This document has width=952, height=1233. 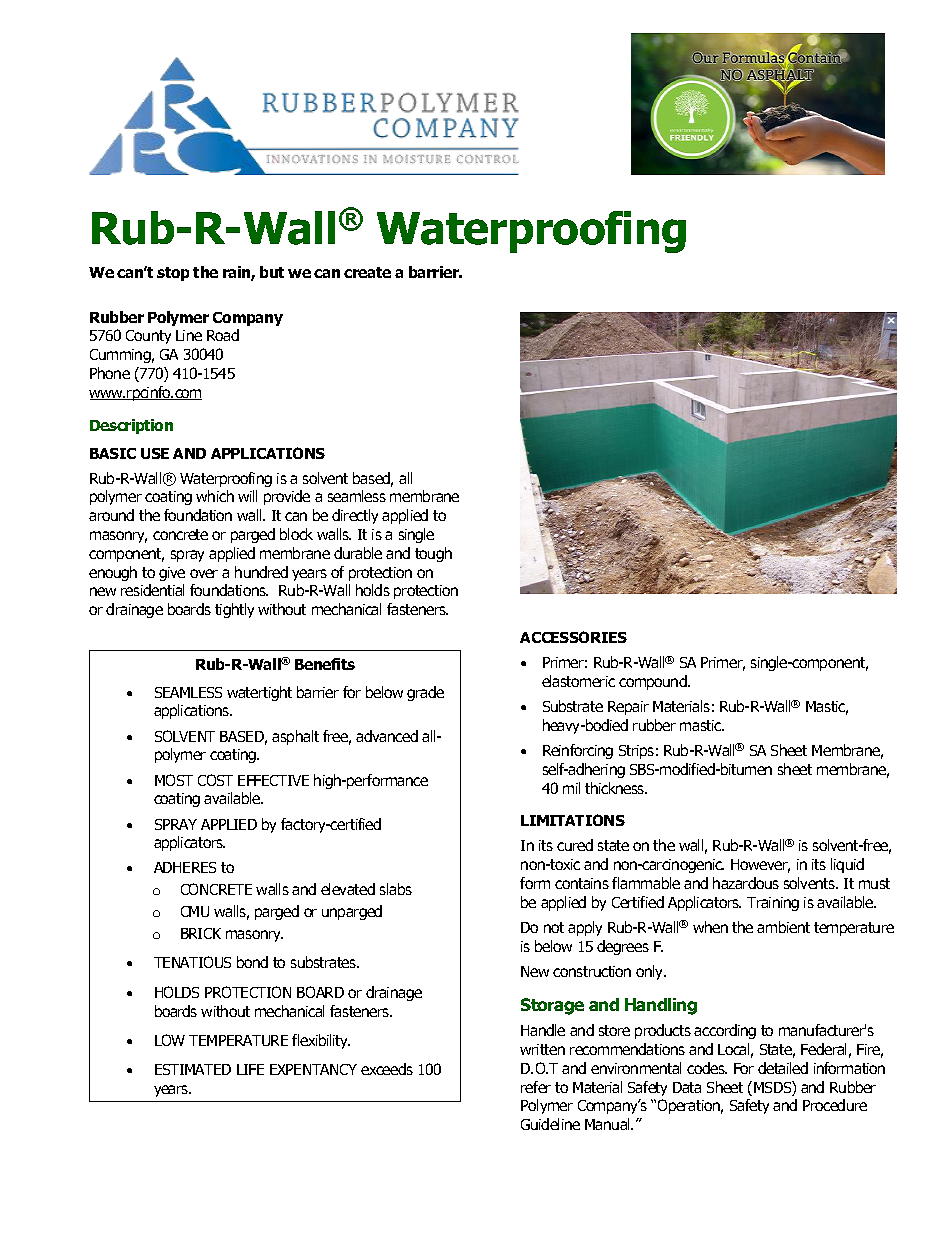 I want to click on but, so click(x=272, y=272).
